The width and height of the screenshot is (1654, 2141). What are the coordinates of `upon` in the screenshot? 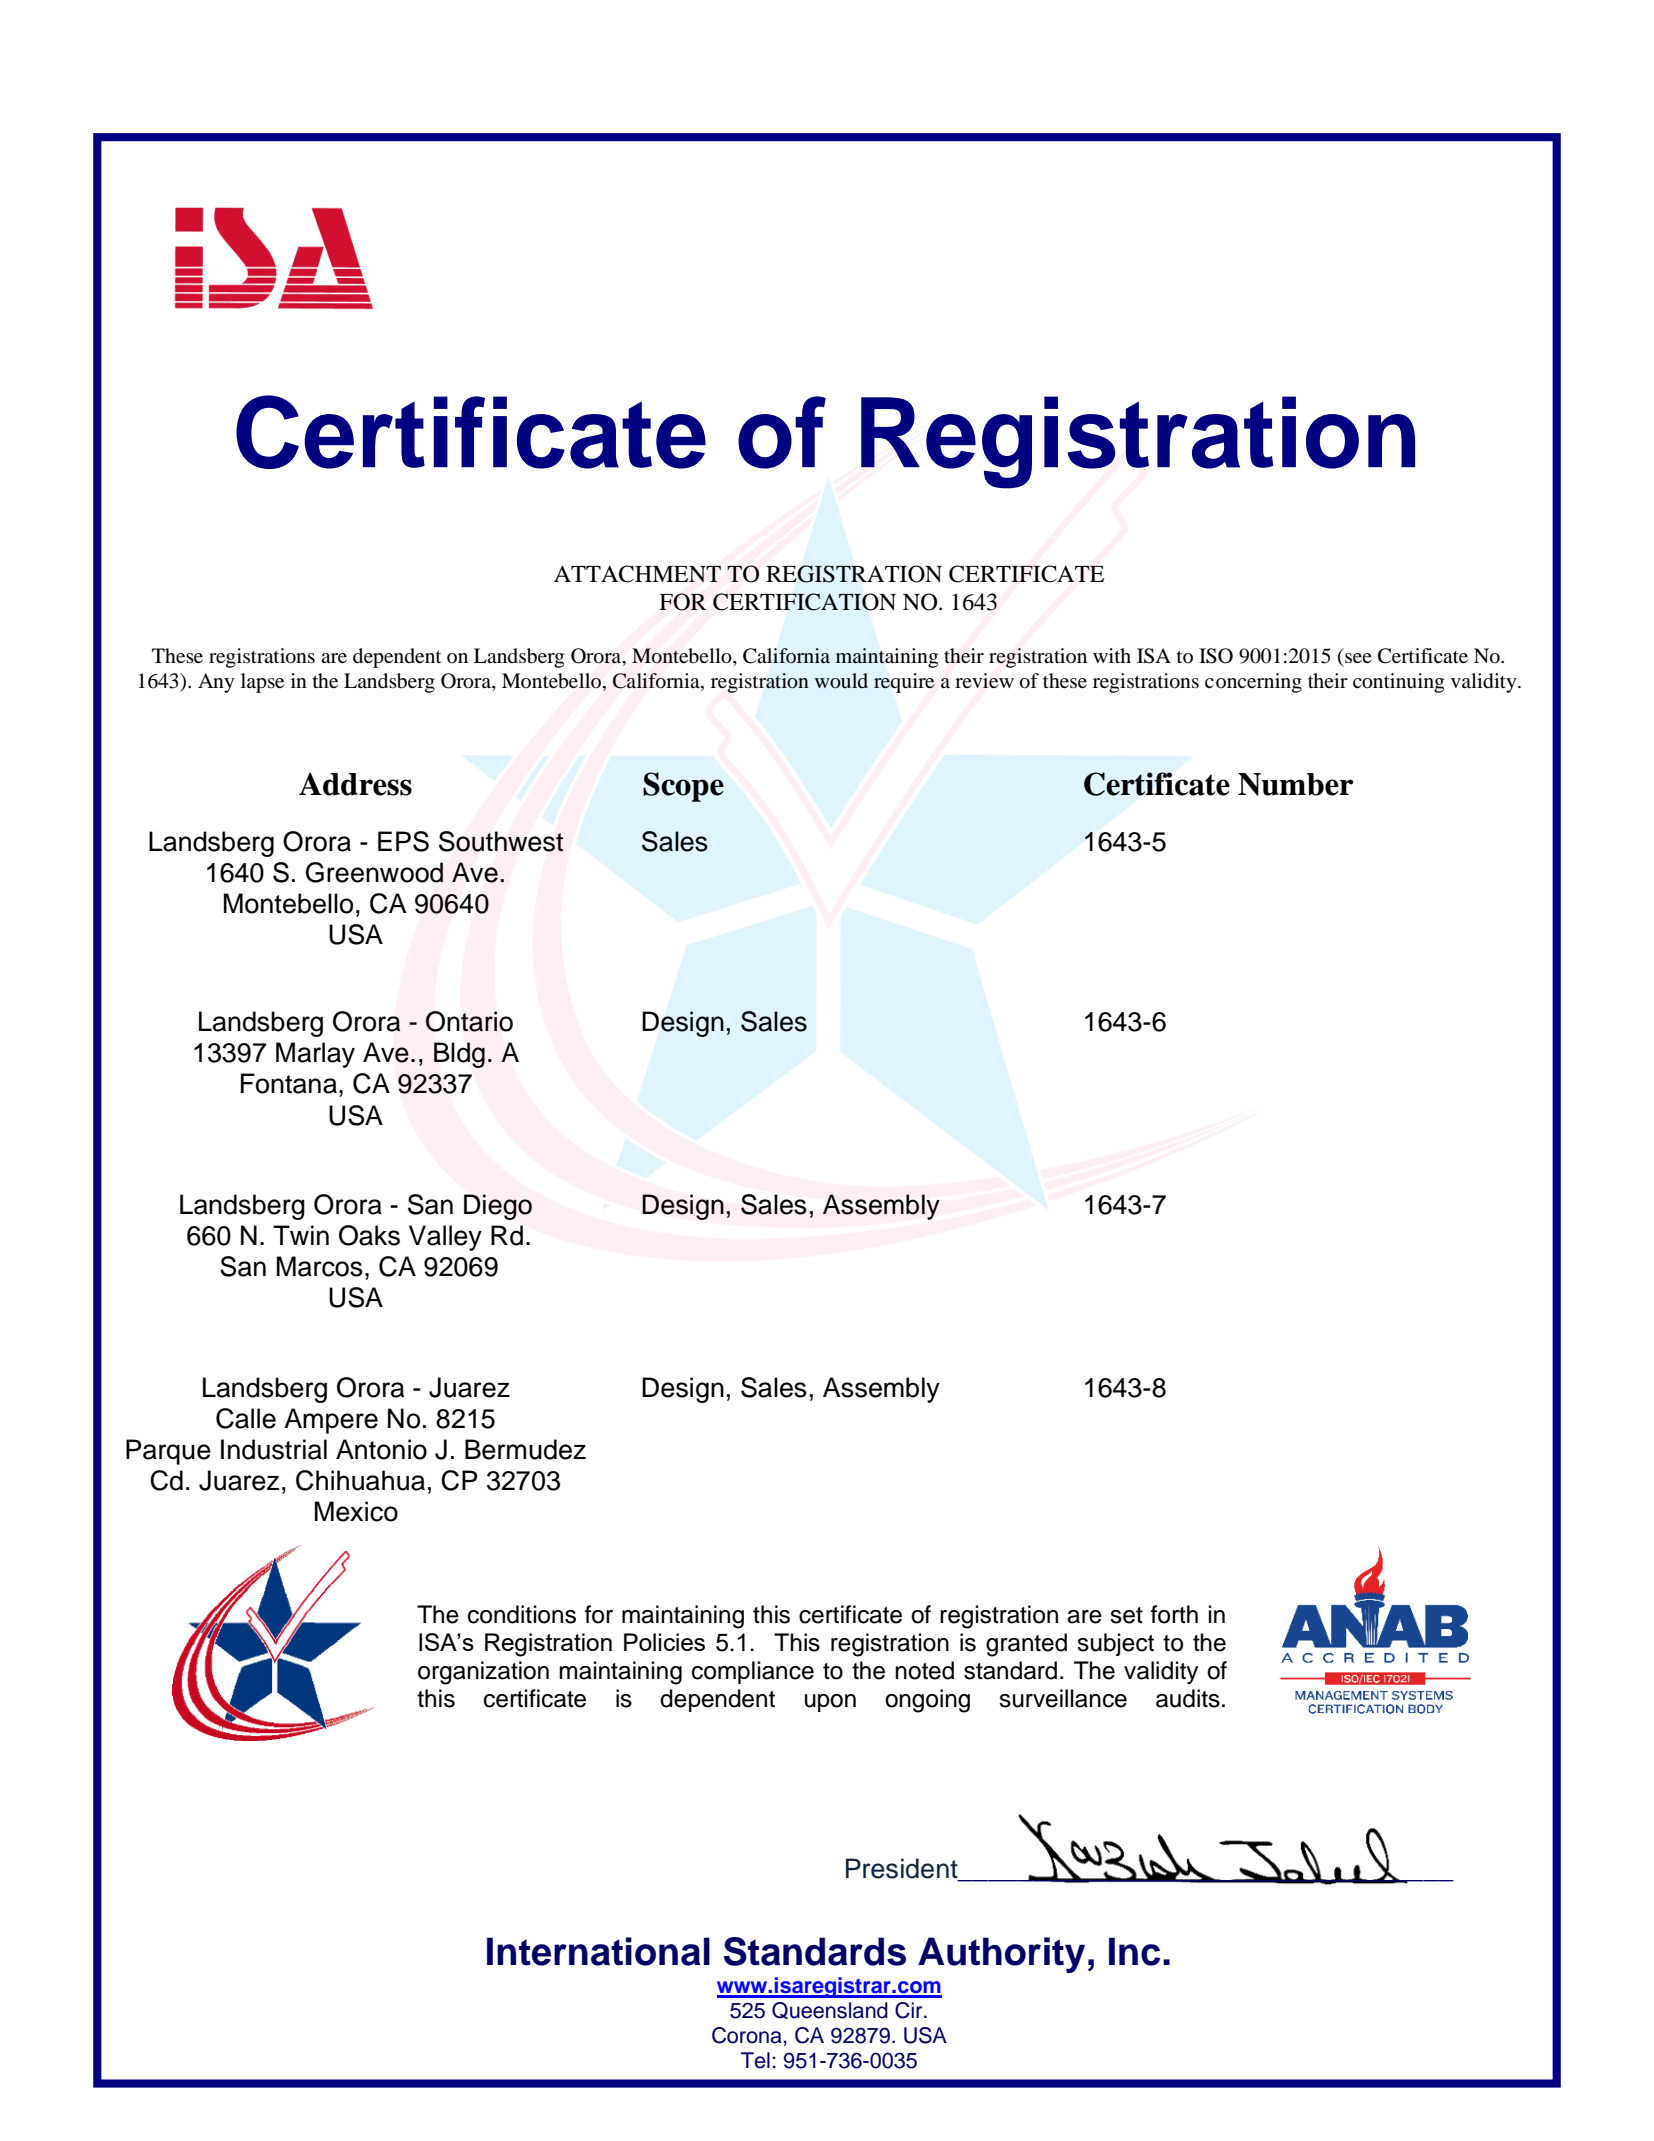 It's located at (830, 1703).
